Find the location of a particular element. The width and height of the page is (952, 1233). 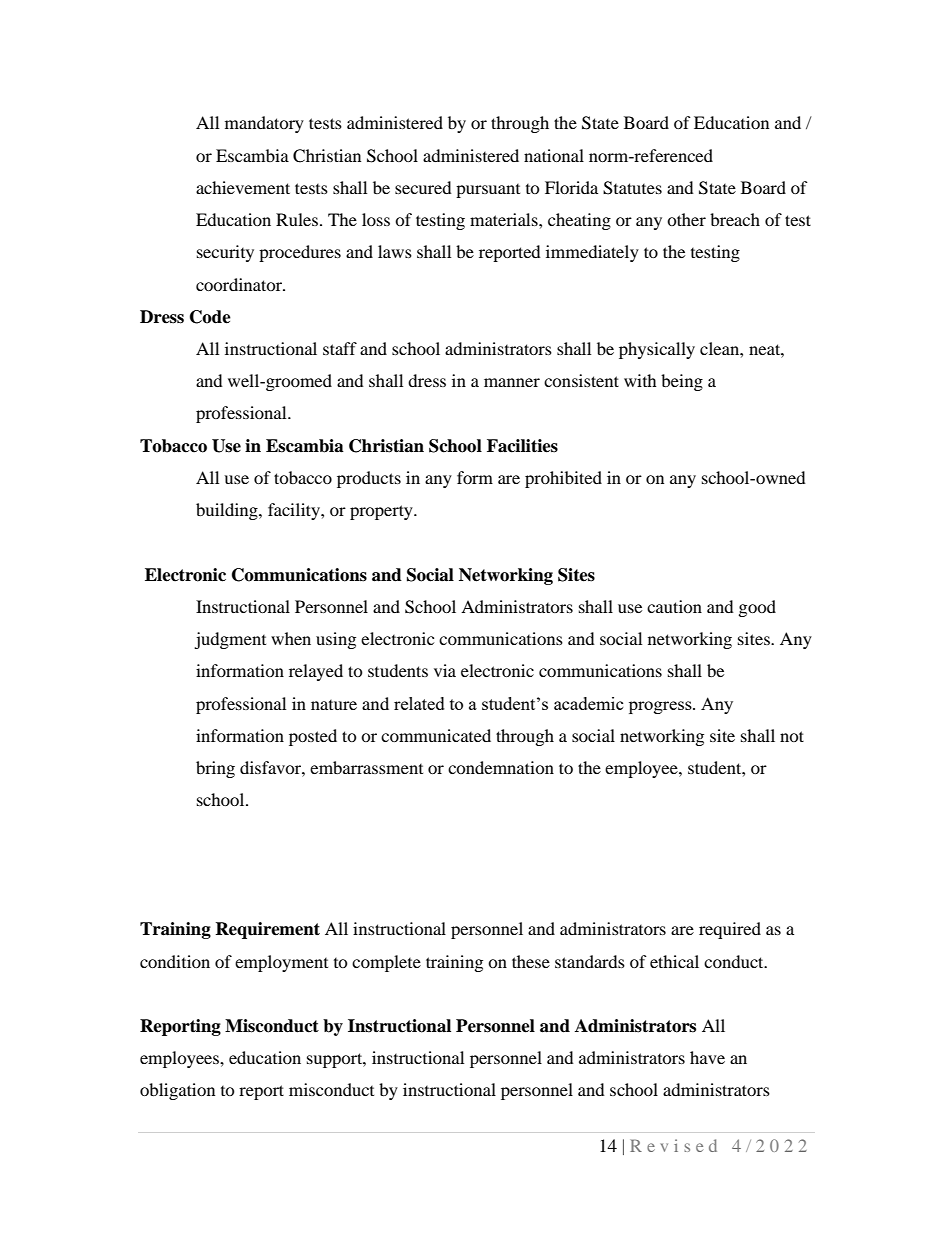

have is located at coordinates (707, 1057).
